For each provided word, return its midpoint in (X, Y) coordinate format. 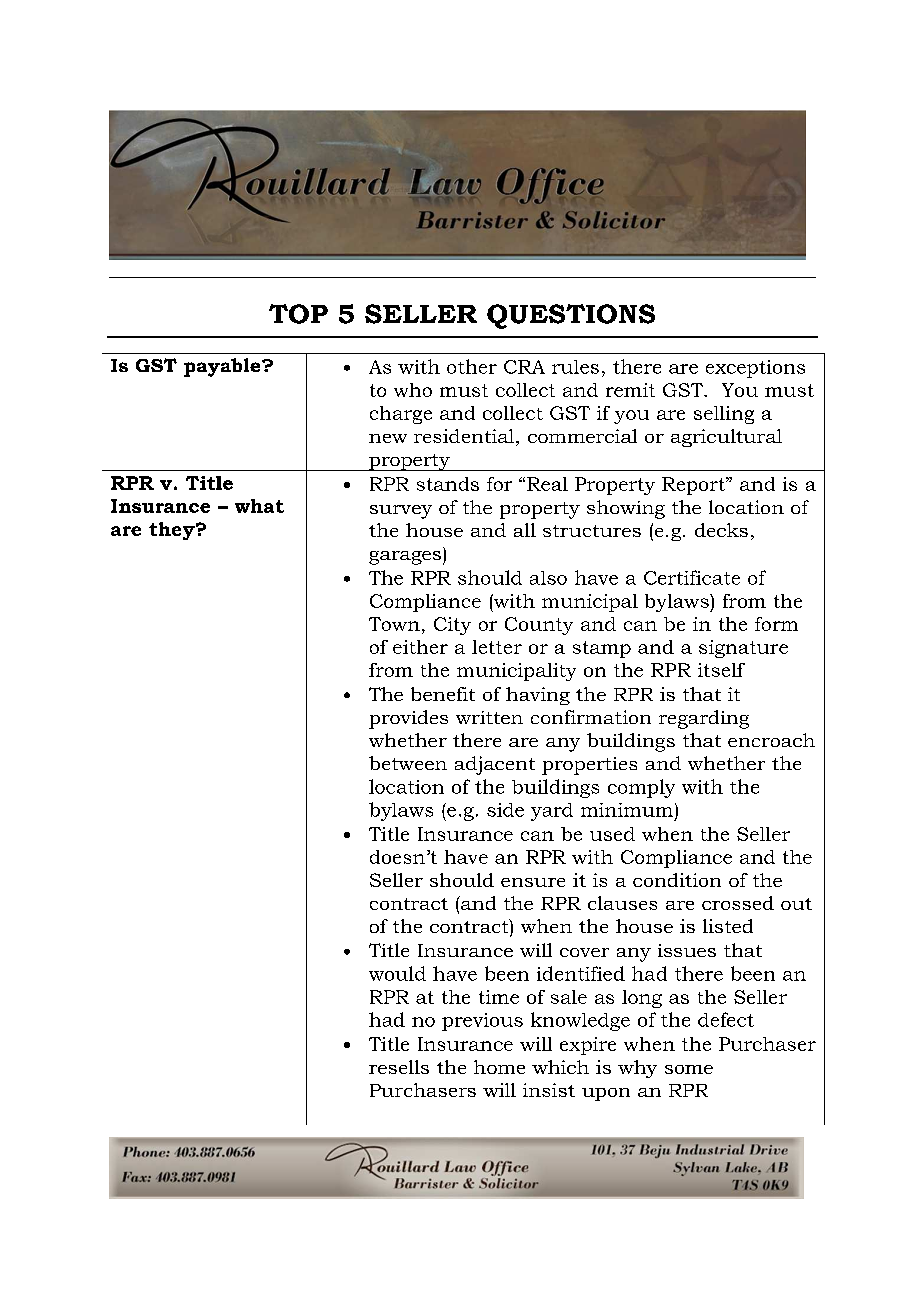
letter (497, 647)
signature (743, 649)
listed (728, 926)
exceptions (755, 369)
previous (482, 1022)
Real (547, 484)
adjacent (495, 765)
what (259, 506)
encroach (771, 740)
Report (694, 486)
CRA (524, 367)
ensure (533, 882)
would (397, 973)
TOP (298, 314)
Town (394, 624)
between (408, 763)
